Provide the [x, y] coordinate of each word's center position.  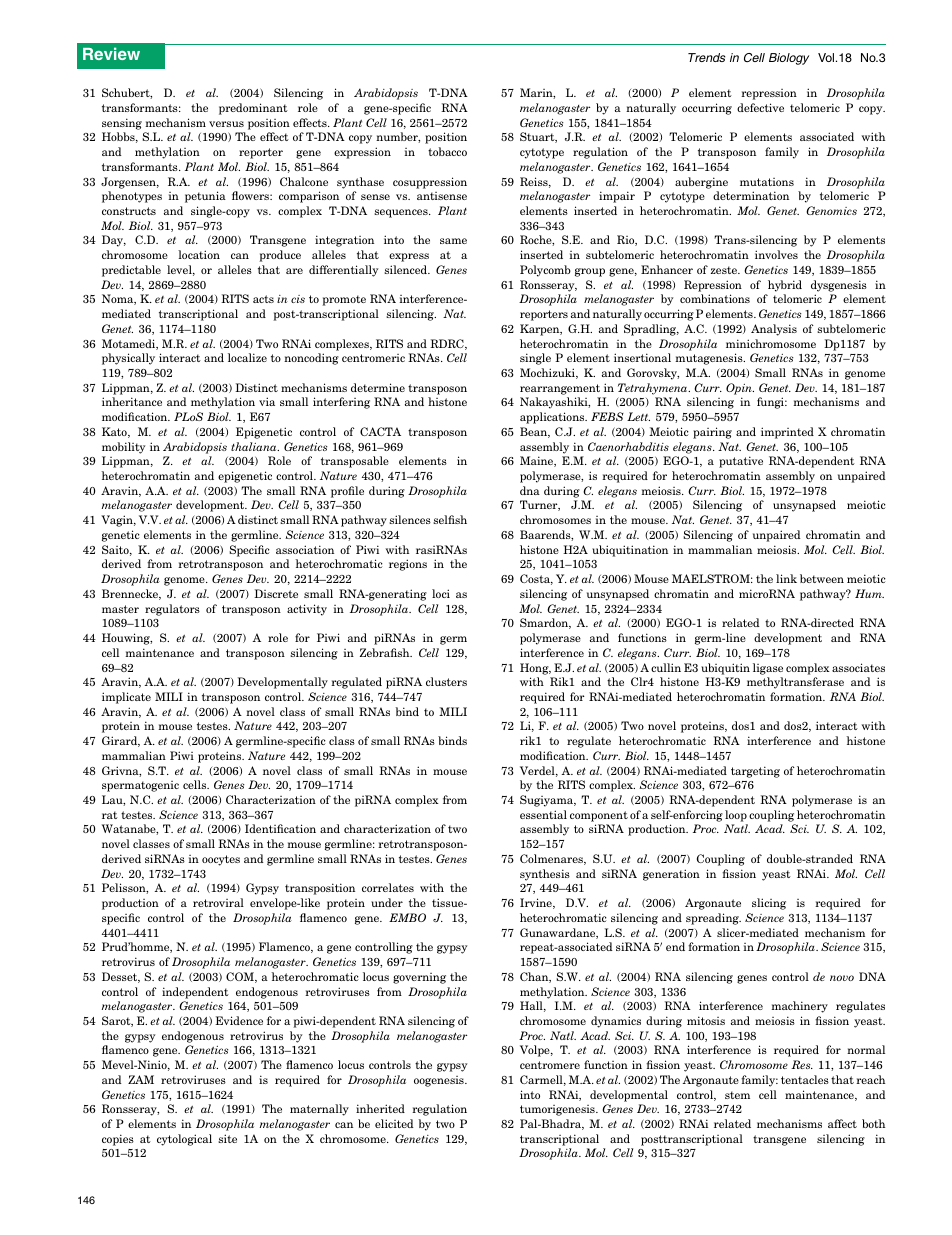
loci [441, 593]
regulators [172, 610]
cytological [184, 1140]
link [786, 578]
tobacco [447, 151]
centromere [550, 1065]
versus [226, 124]
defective [760, 107]
